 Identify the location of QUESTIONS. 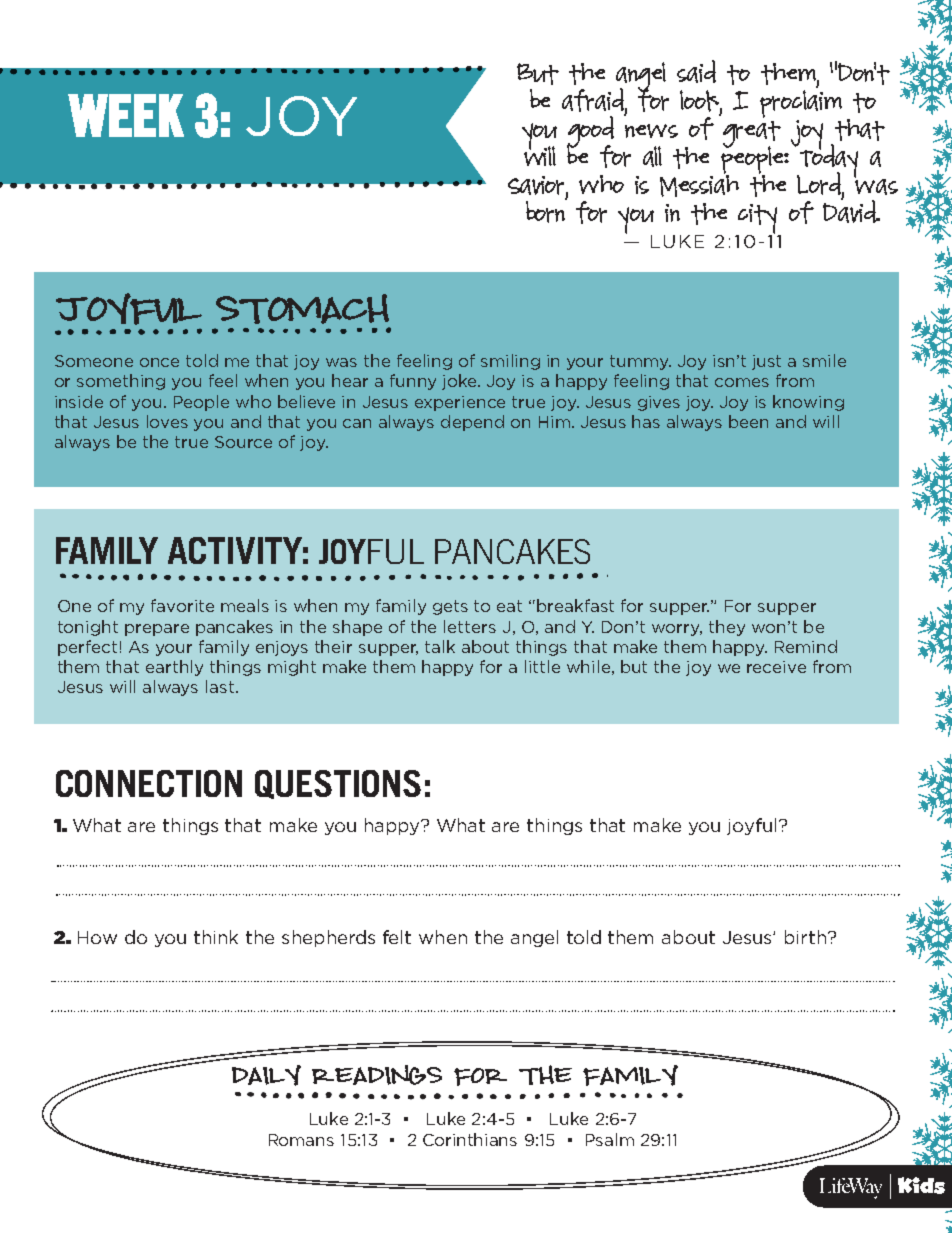
(338, 784).
